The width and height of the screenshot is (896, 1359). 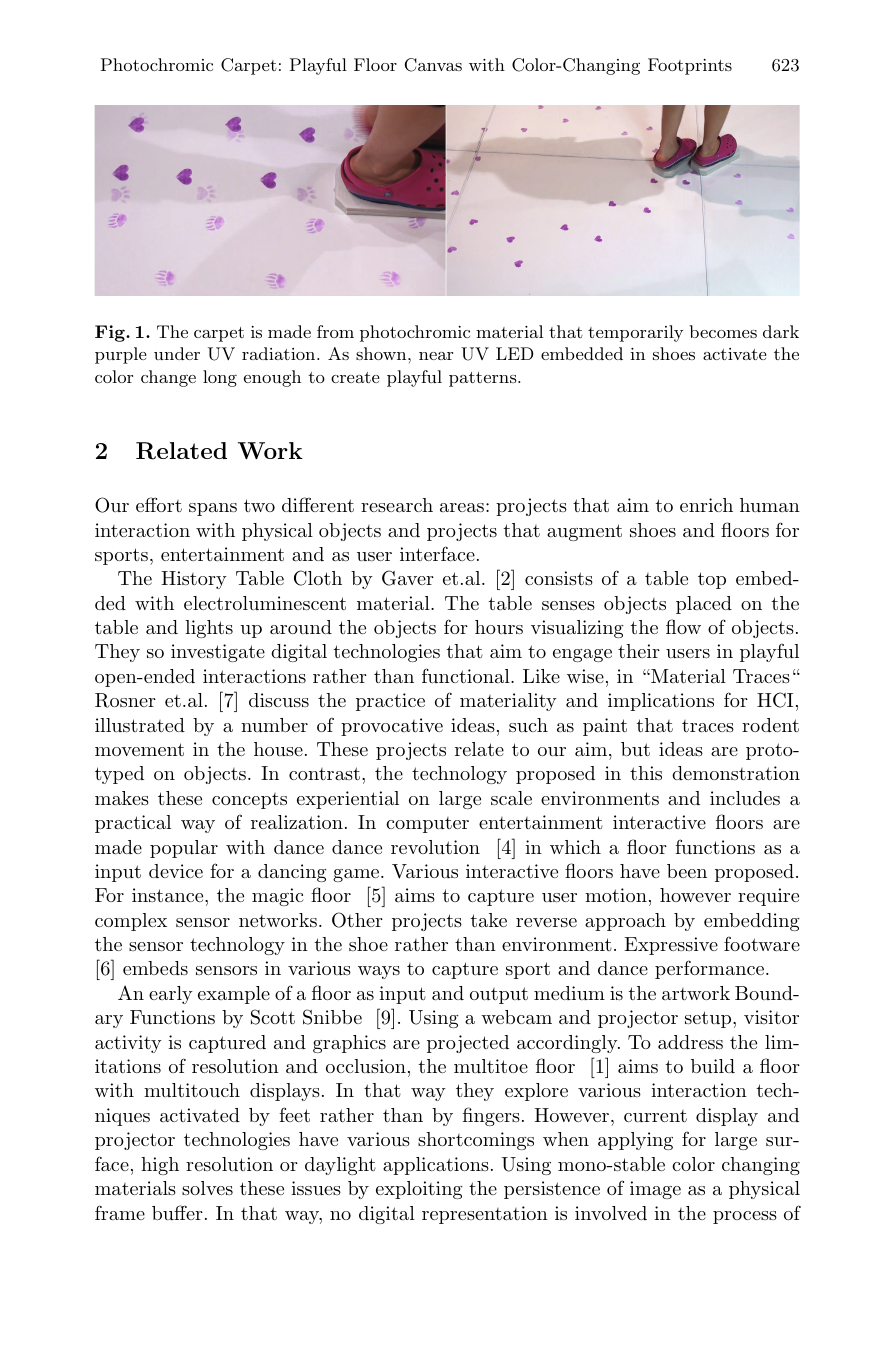 I want to click on lights, so click(x=209, y=629).
